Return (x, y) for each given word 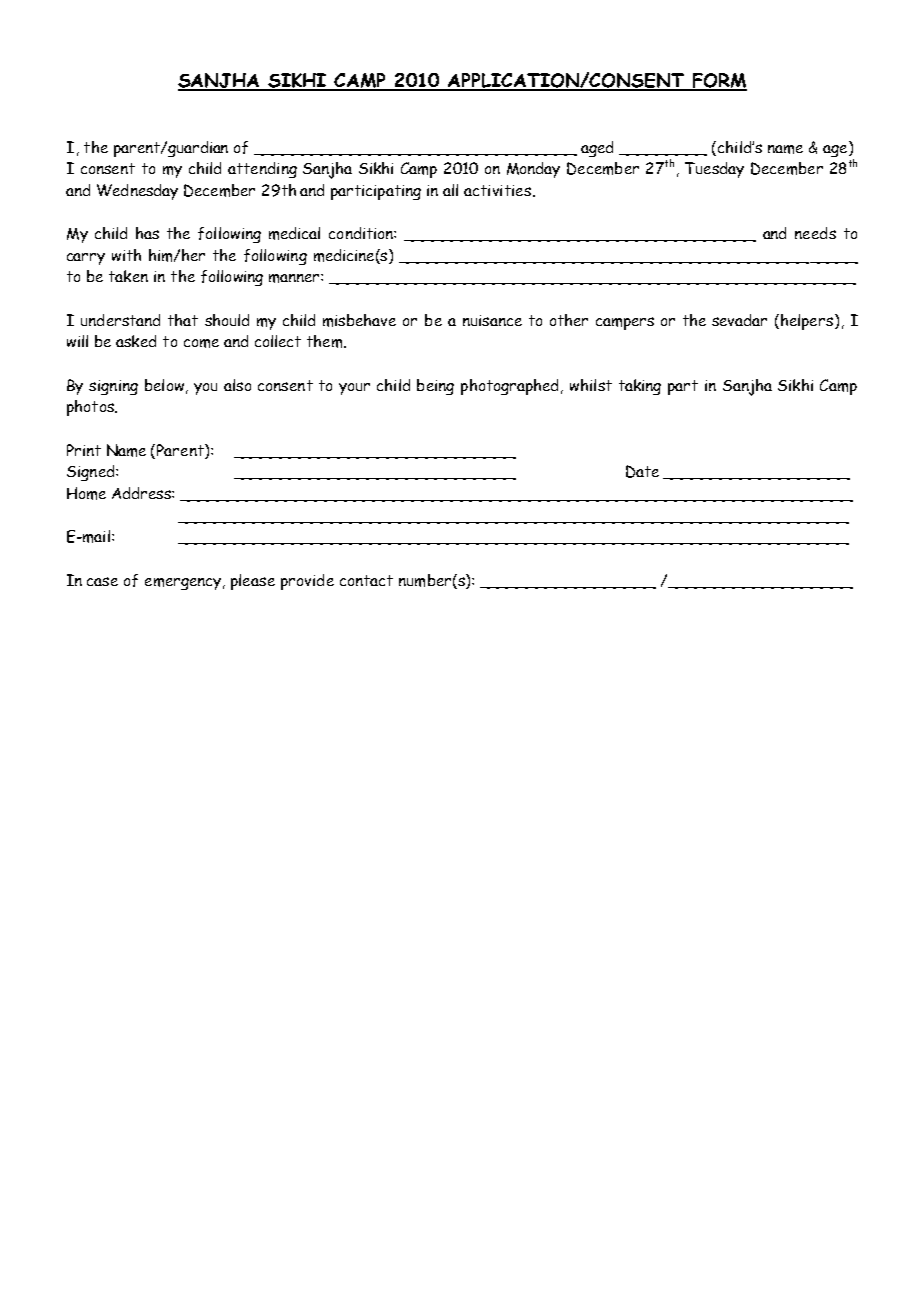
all (450, 190)
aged (597, 149)
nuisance (492, 320)
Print (84, 450)
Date (642, 471)
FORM (718, 81)
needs (815, 233)
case (102, 581)
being (435, 387)
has (147, 233)
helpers (807, 322)
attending (262, 170)
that (183, 320)
